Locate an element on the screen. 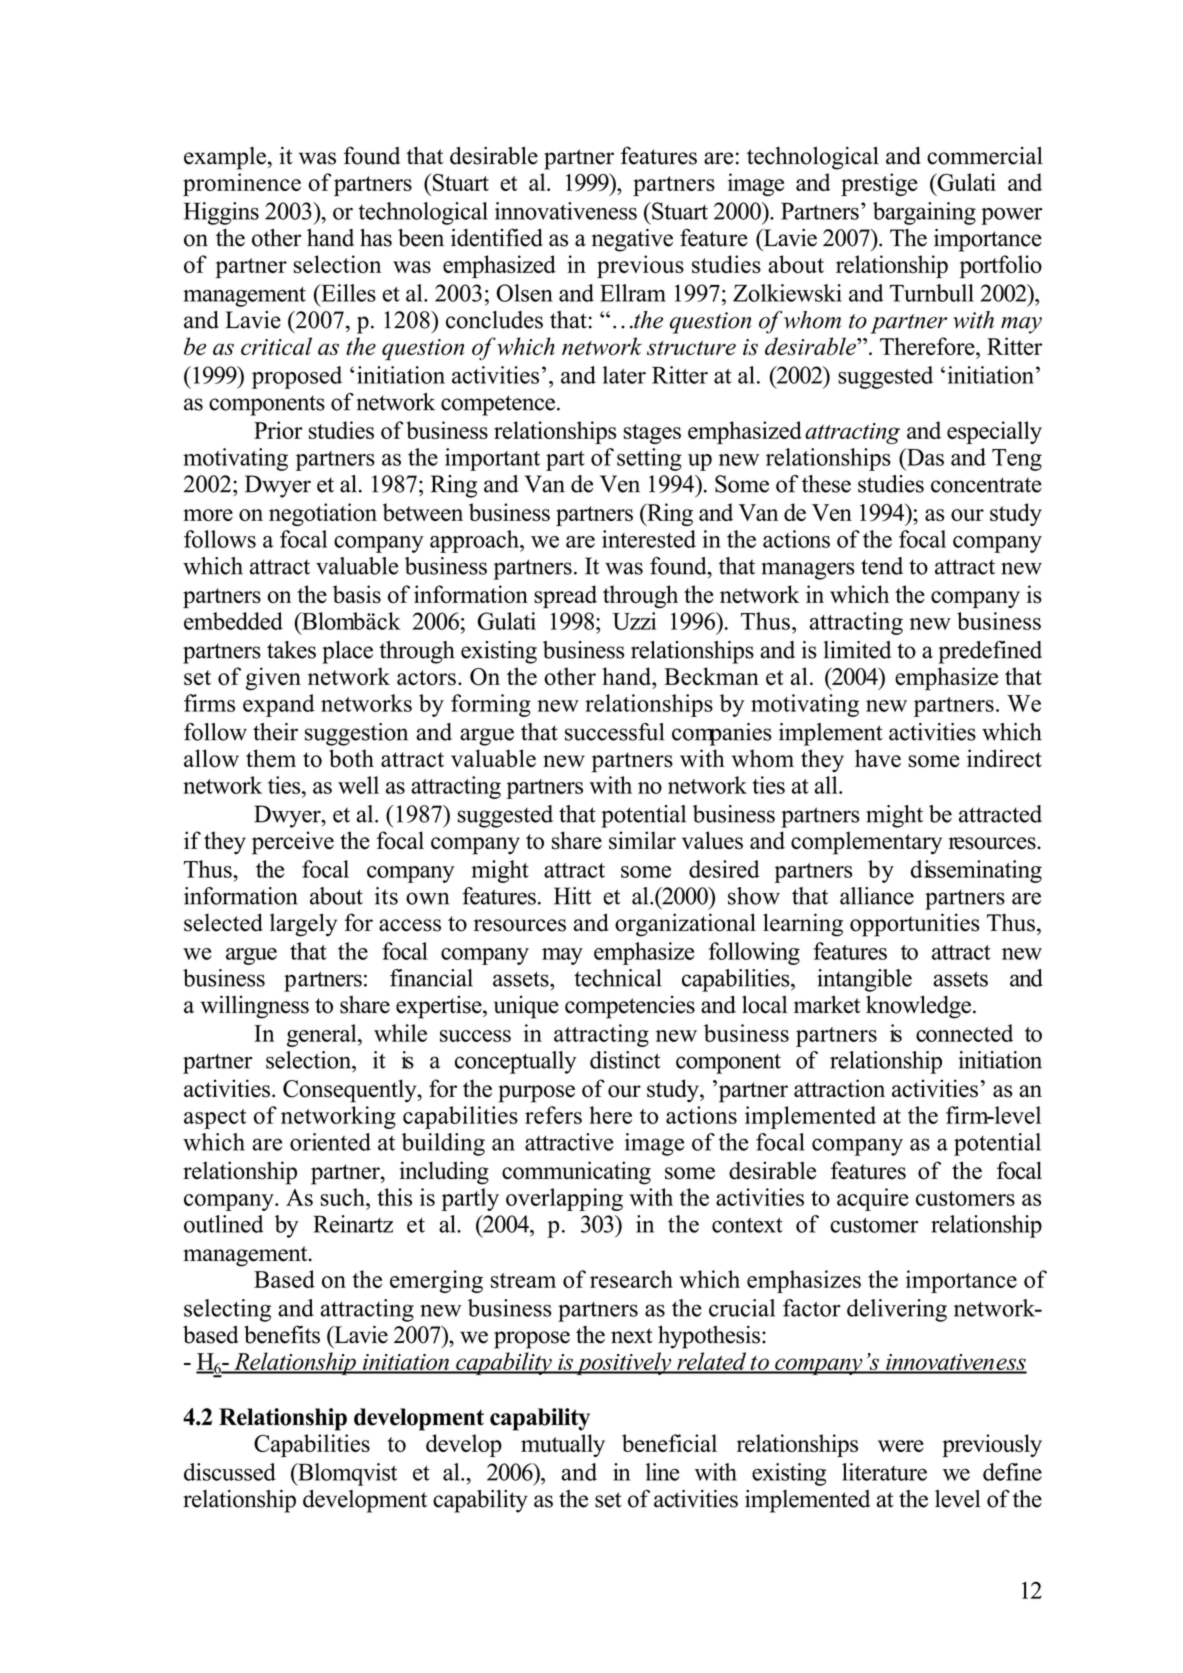  complementary is located at coordinates (866, 843).
